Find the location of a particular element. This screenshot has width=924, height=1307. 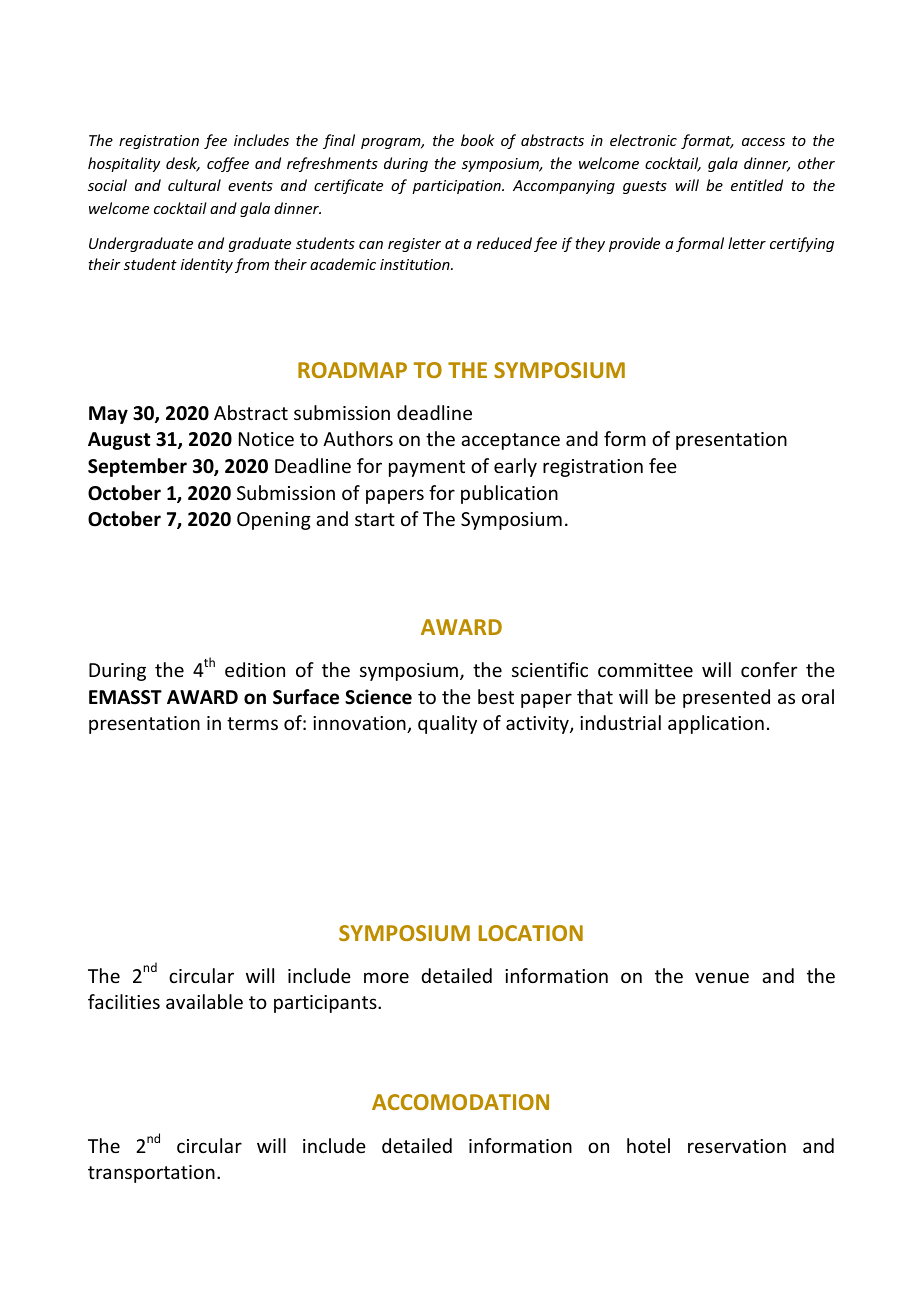

edition is located at coordinates (255, 669).
